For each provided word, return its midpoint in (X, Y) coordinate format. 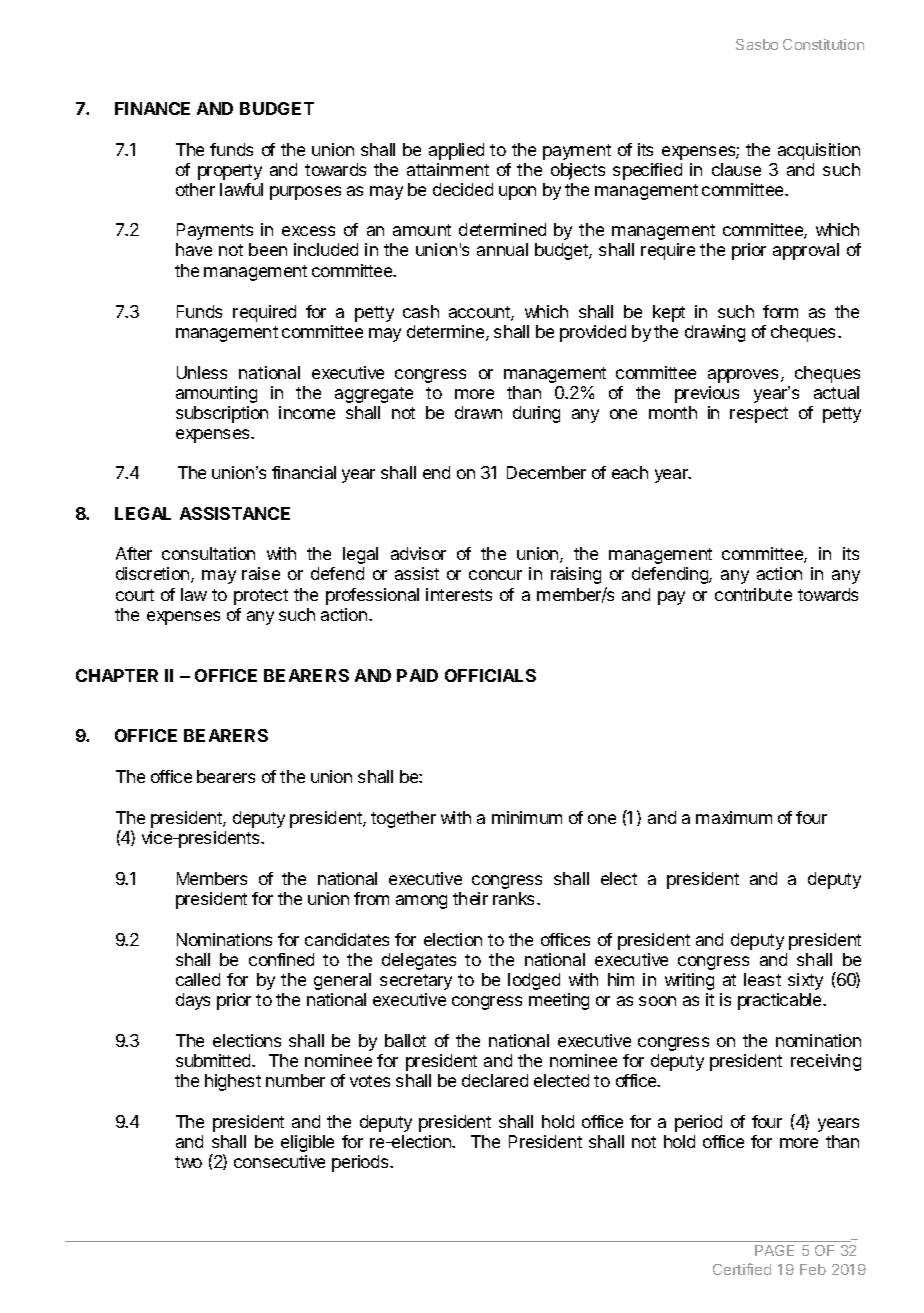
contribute (753, 594)
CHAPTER (117, 675)
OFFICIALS (490, 675)
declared (495, 1080)
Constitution (823, 44)
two (188, 1162)
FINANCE (152, 108)
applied (456, 151)
